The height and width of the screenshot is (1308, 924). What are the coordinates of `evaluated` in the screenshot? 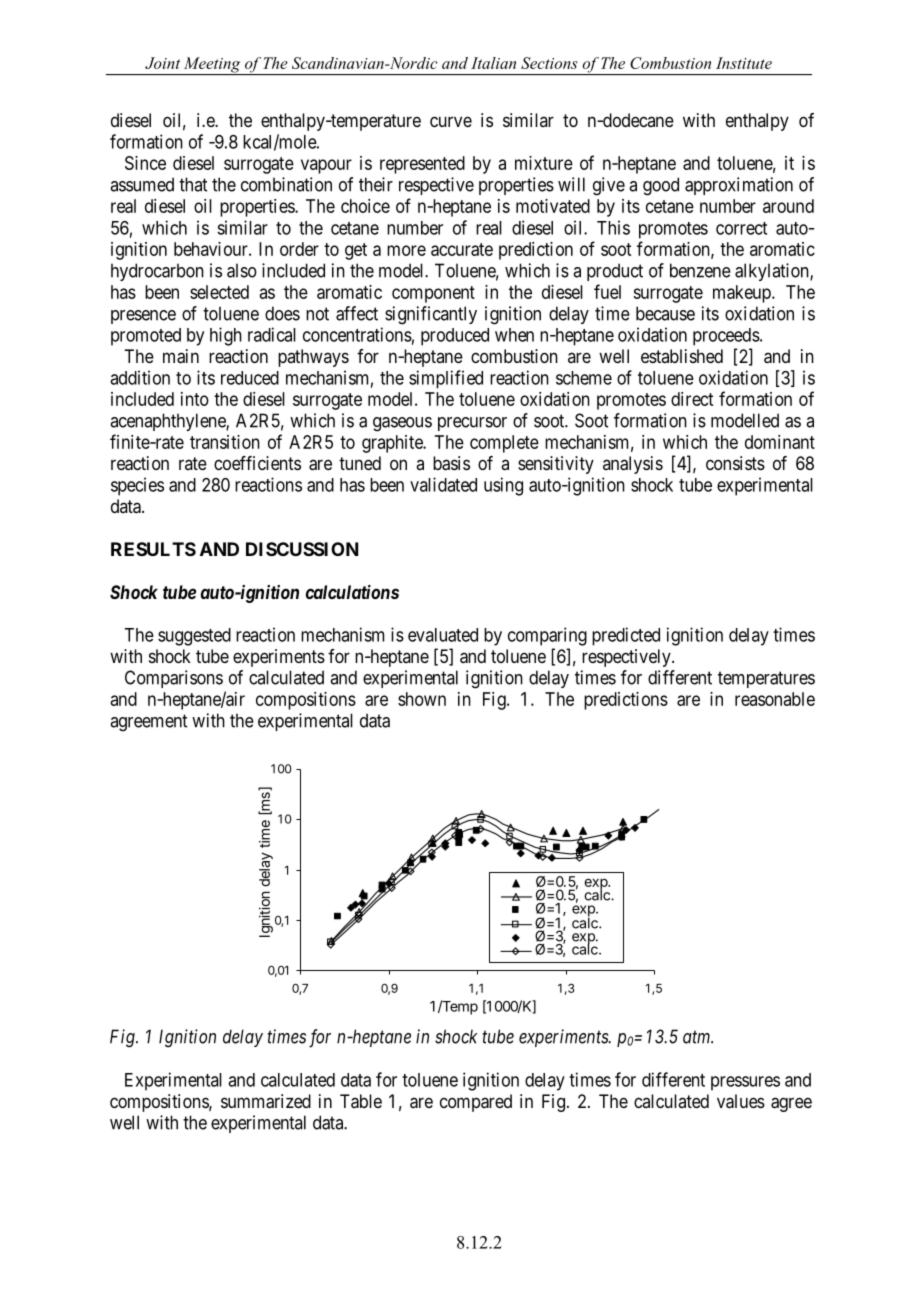 It's located at (443, 635).
